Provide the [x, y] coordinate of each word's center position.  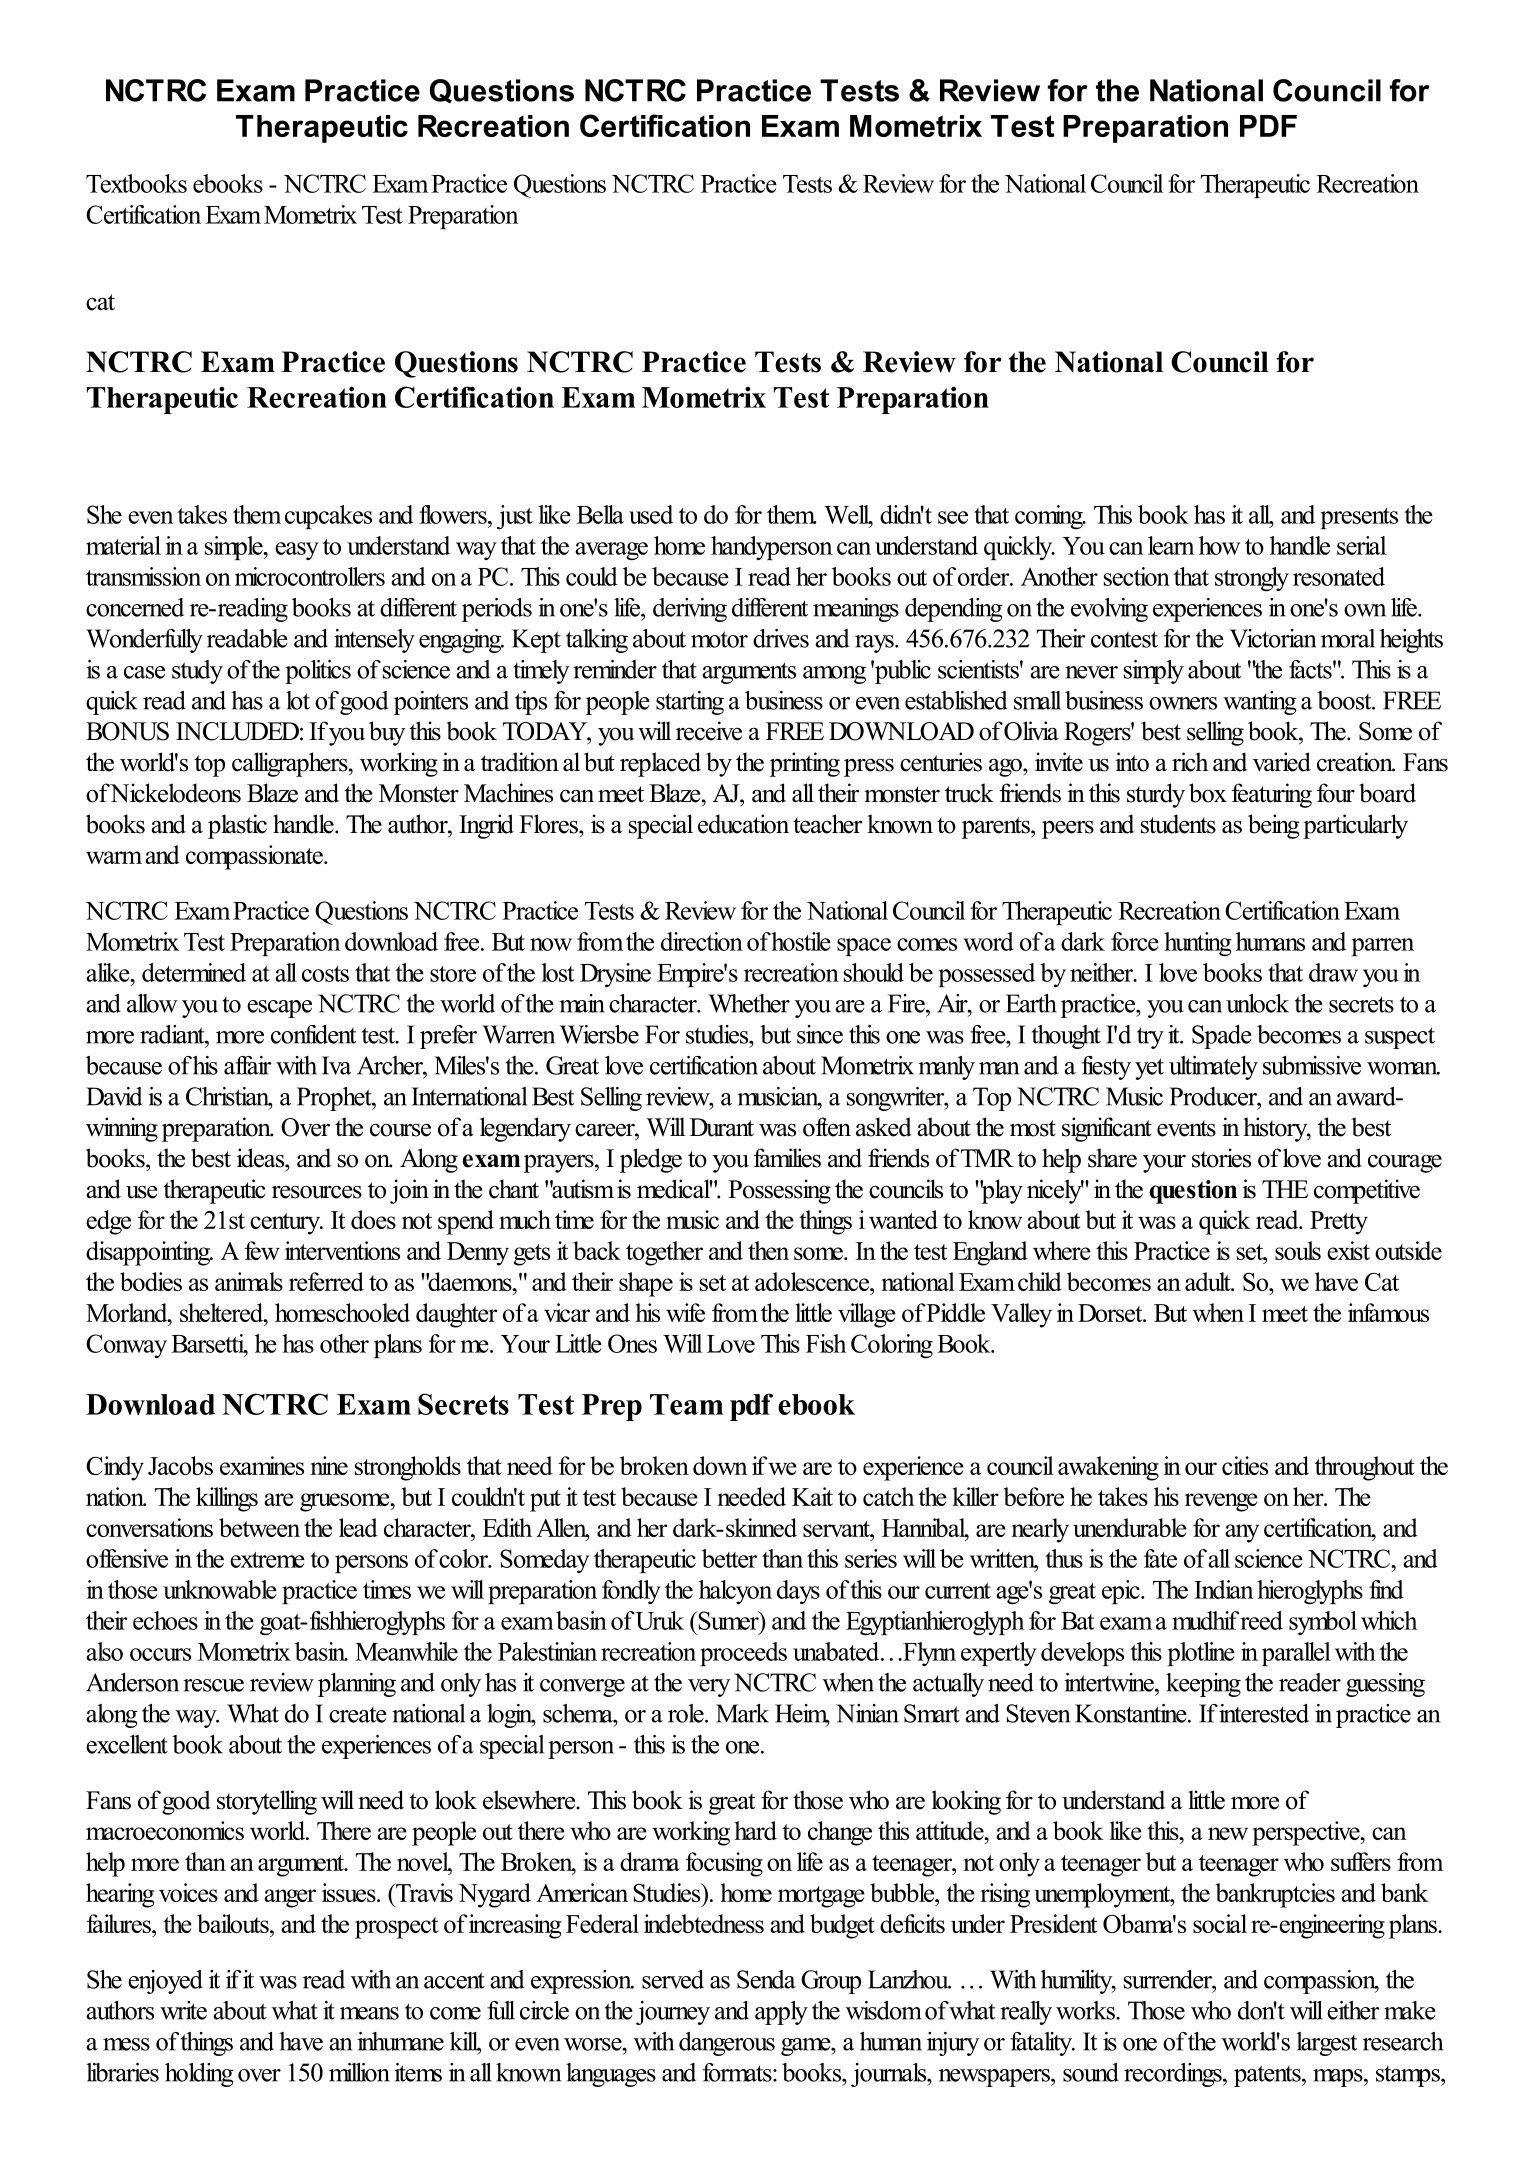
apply [781, 2013]
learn [1171, 545]
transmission [143, 576]
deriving [690, 610]
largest [1326, 2044]
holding [199, 2075]
